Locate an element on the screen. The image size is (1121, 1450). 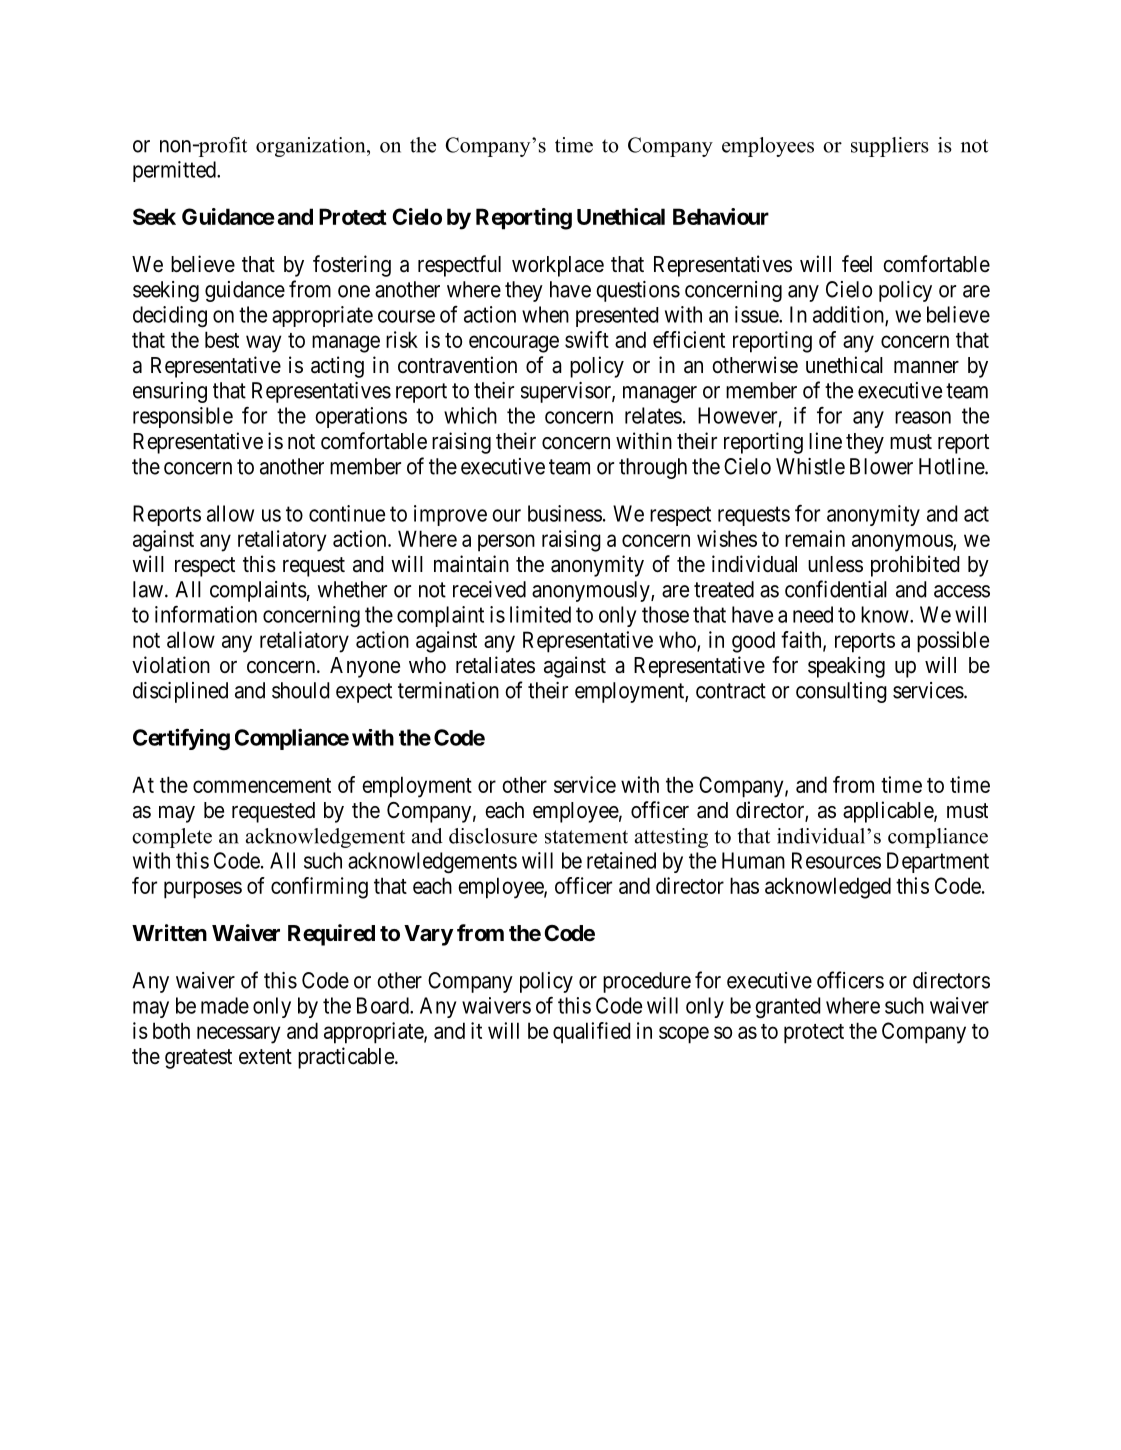
permitted is located at coordinates (175, 171).
